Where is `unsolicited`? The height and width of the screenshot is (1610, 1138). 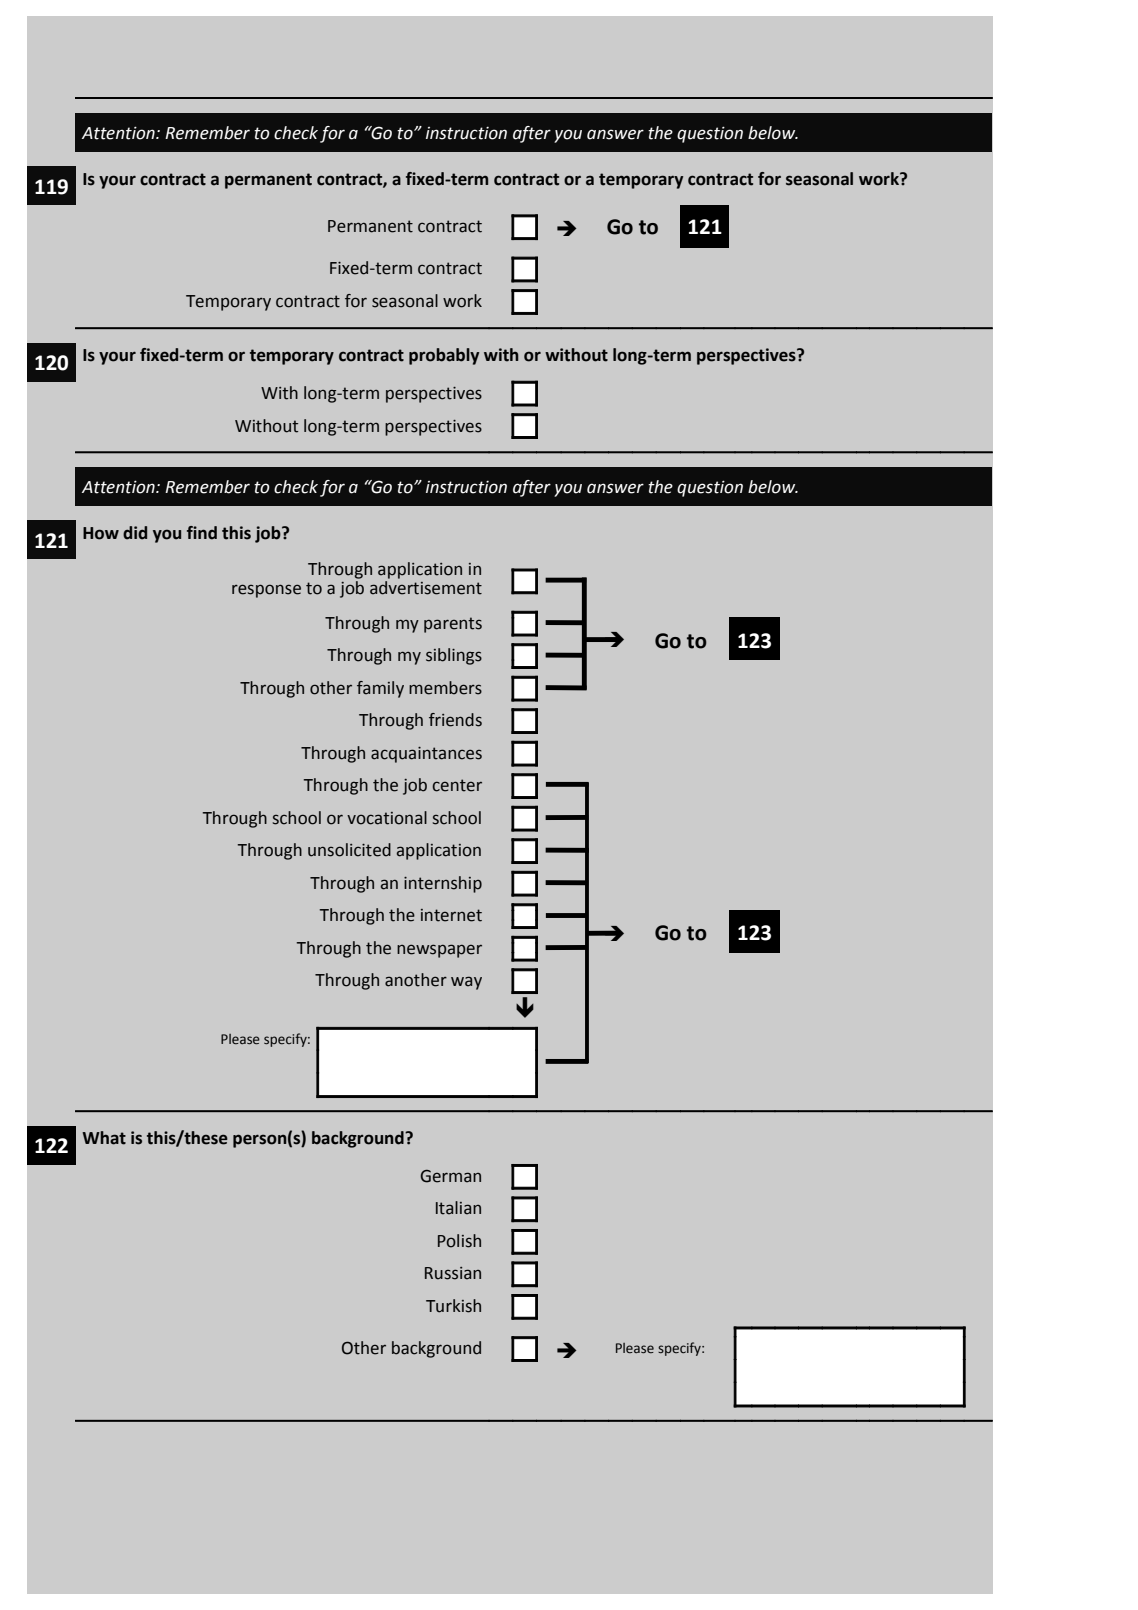
unsolicited is located at coordinates (349, 850).
